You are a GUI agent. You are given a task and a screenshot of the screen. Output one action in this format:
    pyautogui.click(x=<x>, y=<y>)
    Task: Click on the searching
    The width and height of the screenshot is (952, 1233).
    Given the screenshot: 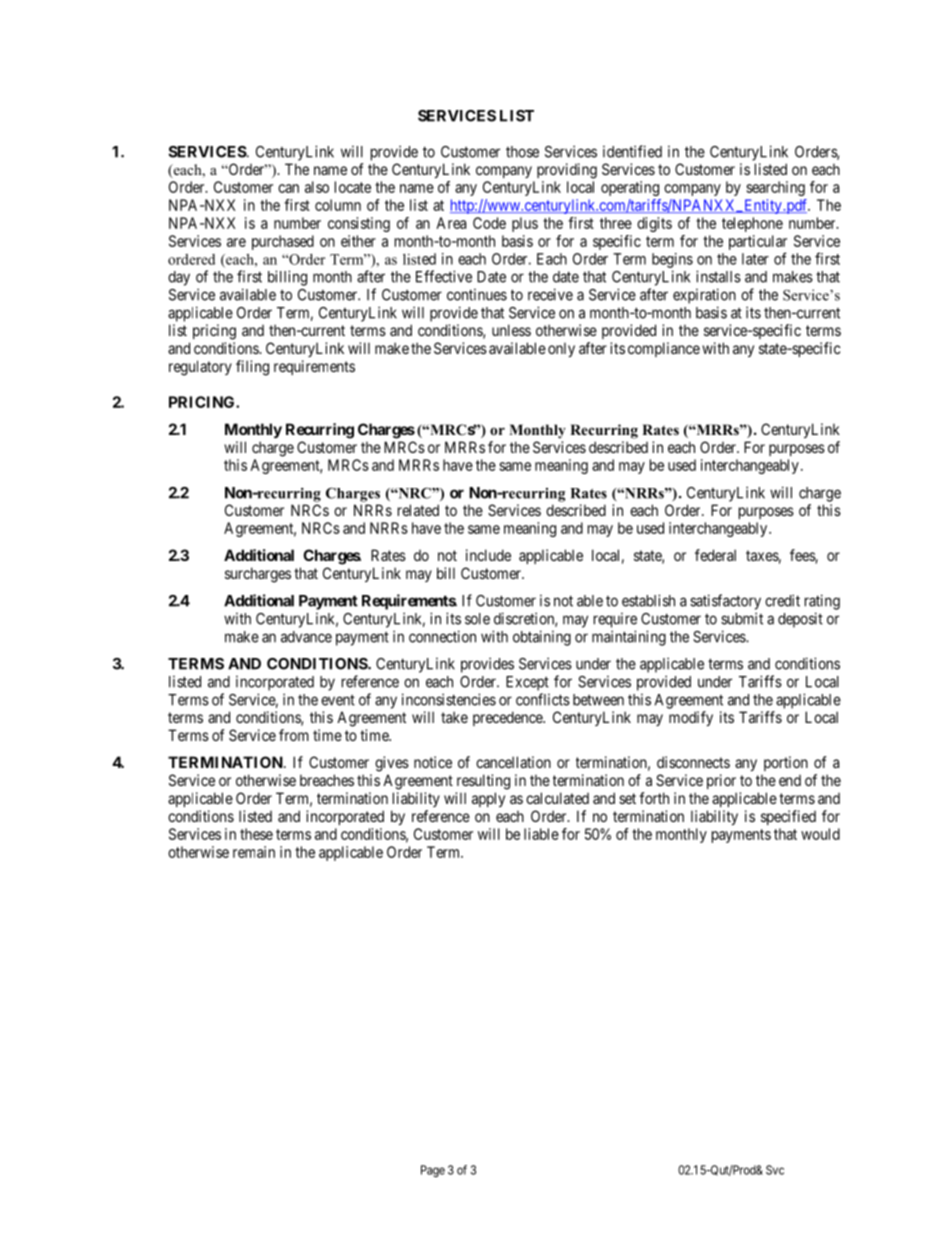 What is the action you would take?
    pyautogui.click(x=775, y=188)
